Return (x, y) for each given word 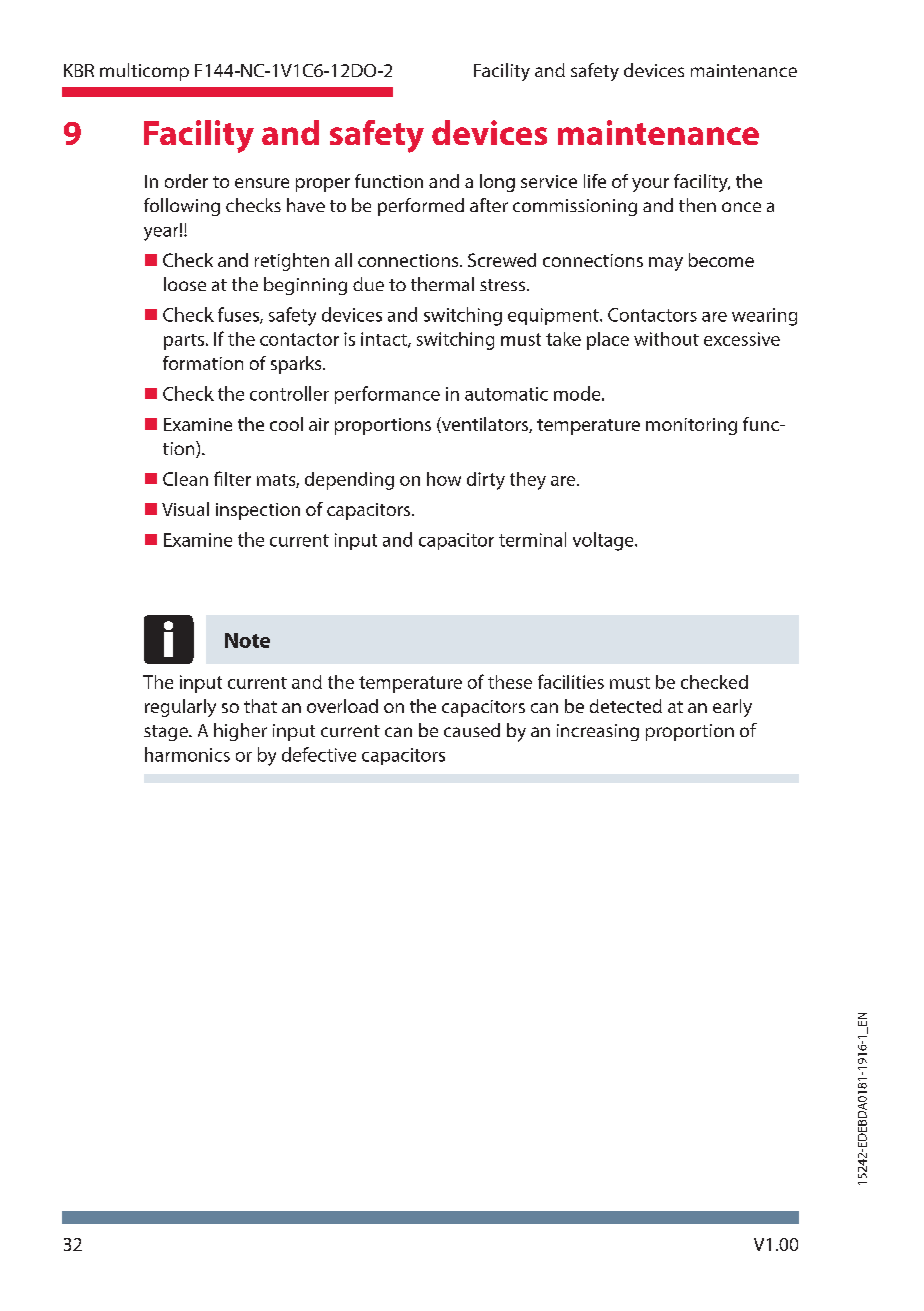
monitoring (691, 426)
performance (387, 395)
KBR (79, 70)
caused (472, 730)
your (650, 185)
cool (286, 424)
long (497, 183)
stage (167, 733)
